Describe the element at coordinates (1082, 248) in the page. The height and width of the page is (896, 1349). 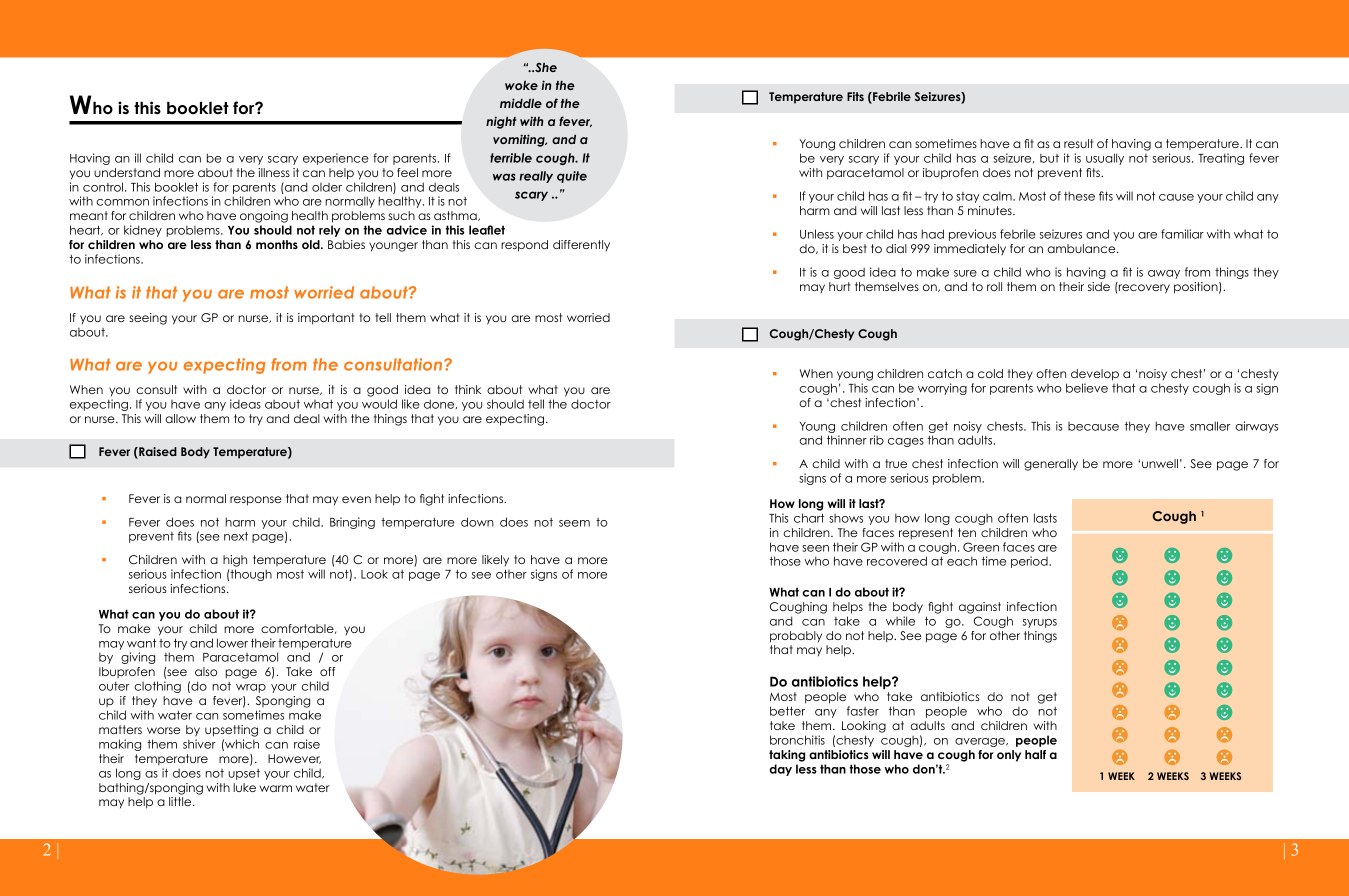
I see `ambulance` at that location.
